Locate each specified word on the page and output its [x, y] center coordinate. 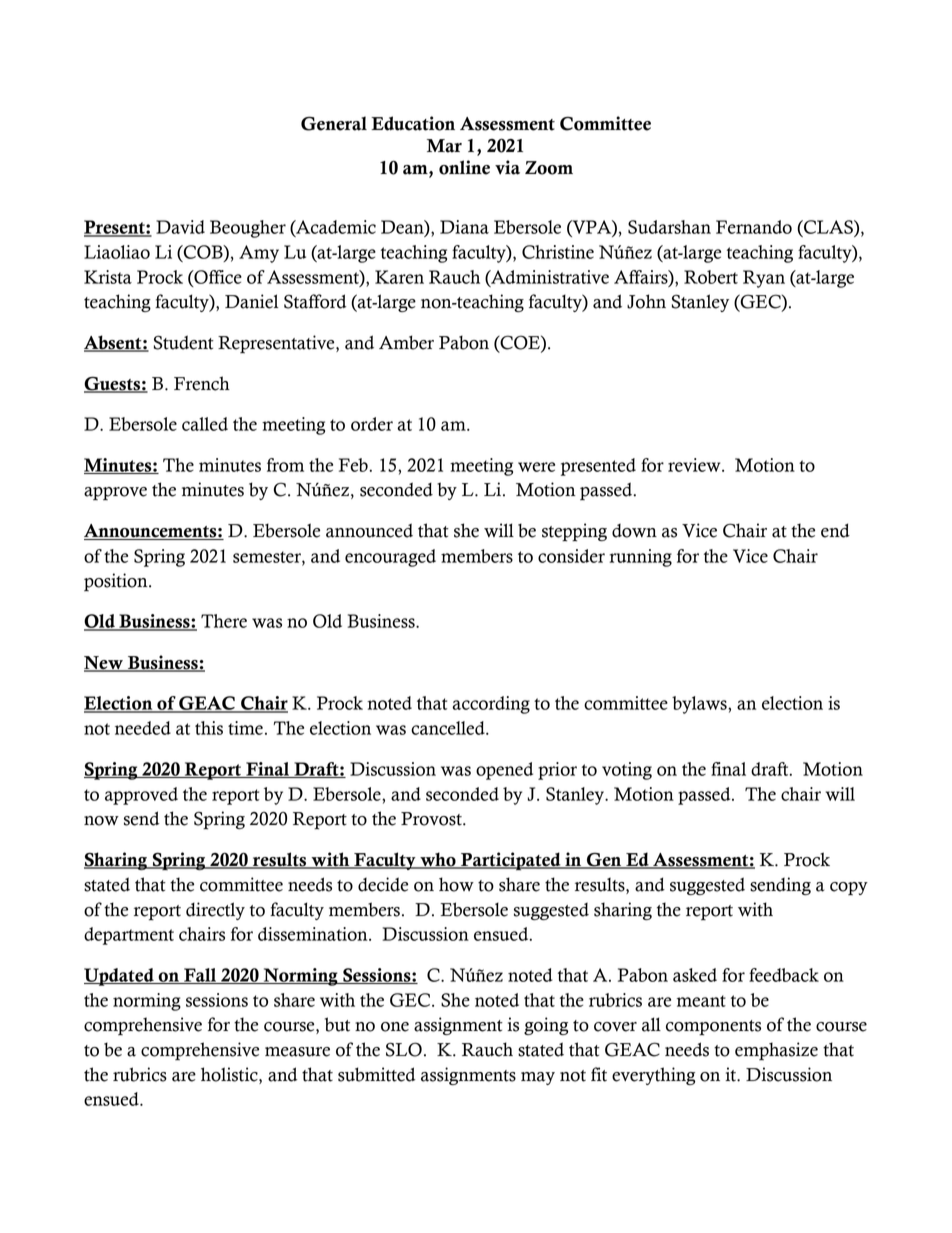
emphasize [776, 1051]
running [640, 558]
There [224, 621]
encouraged [390, 558]
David [180, 227]
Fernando [754, 227]
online [464, 167]
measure [297, 1052]
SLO [404, 1049]
